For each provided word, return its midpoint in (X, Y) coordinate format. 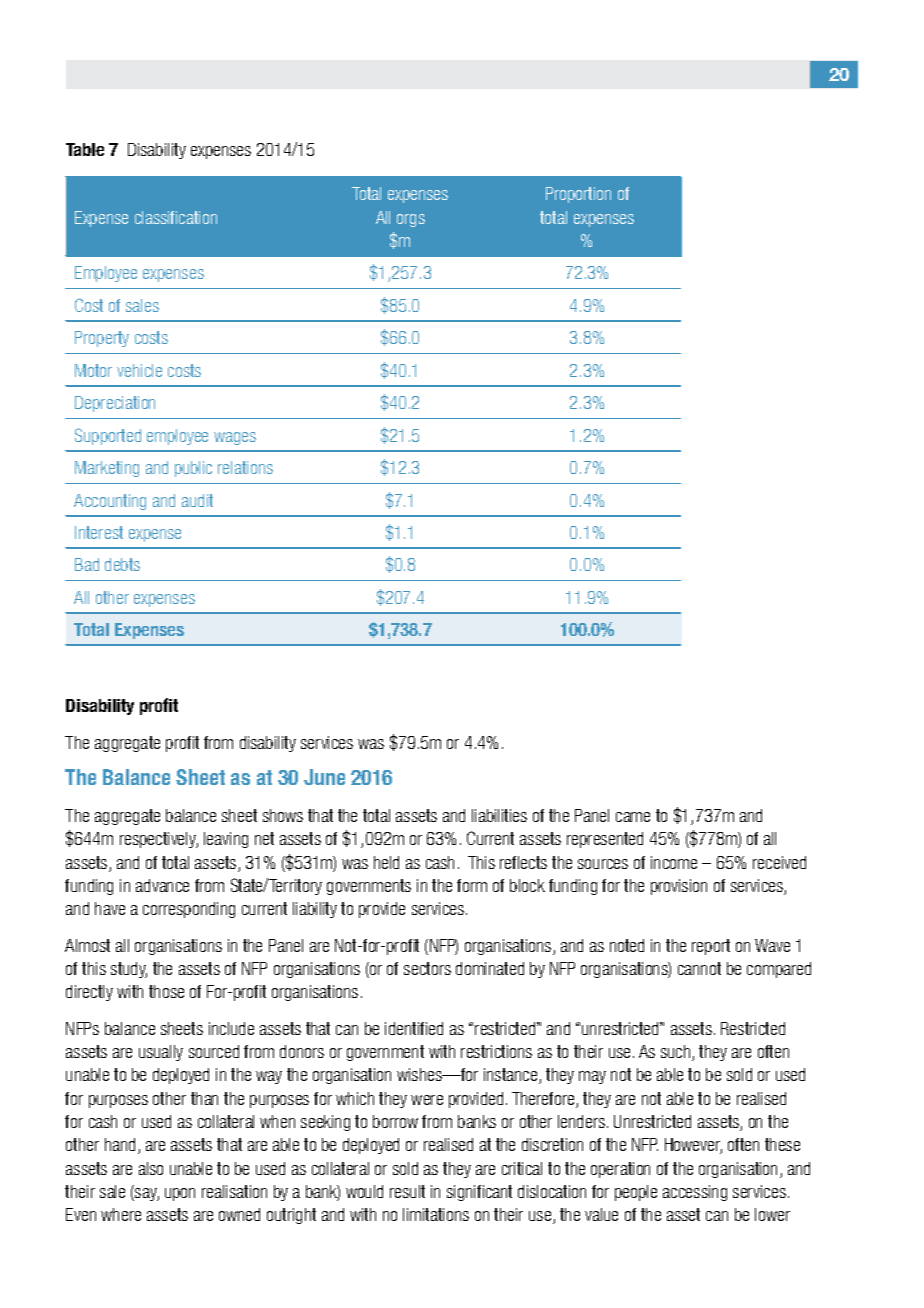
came (633, 817)
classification (176, 217)
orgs (411, 220)
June (324, 777)
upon (180, 1194)
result (407, 1191)
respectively (159, 840)
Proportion (578, 195)
